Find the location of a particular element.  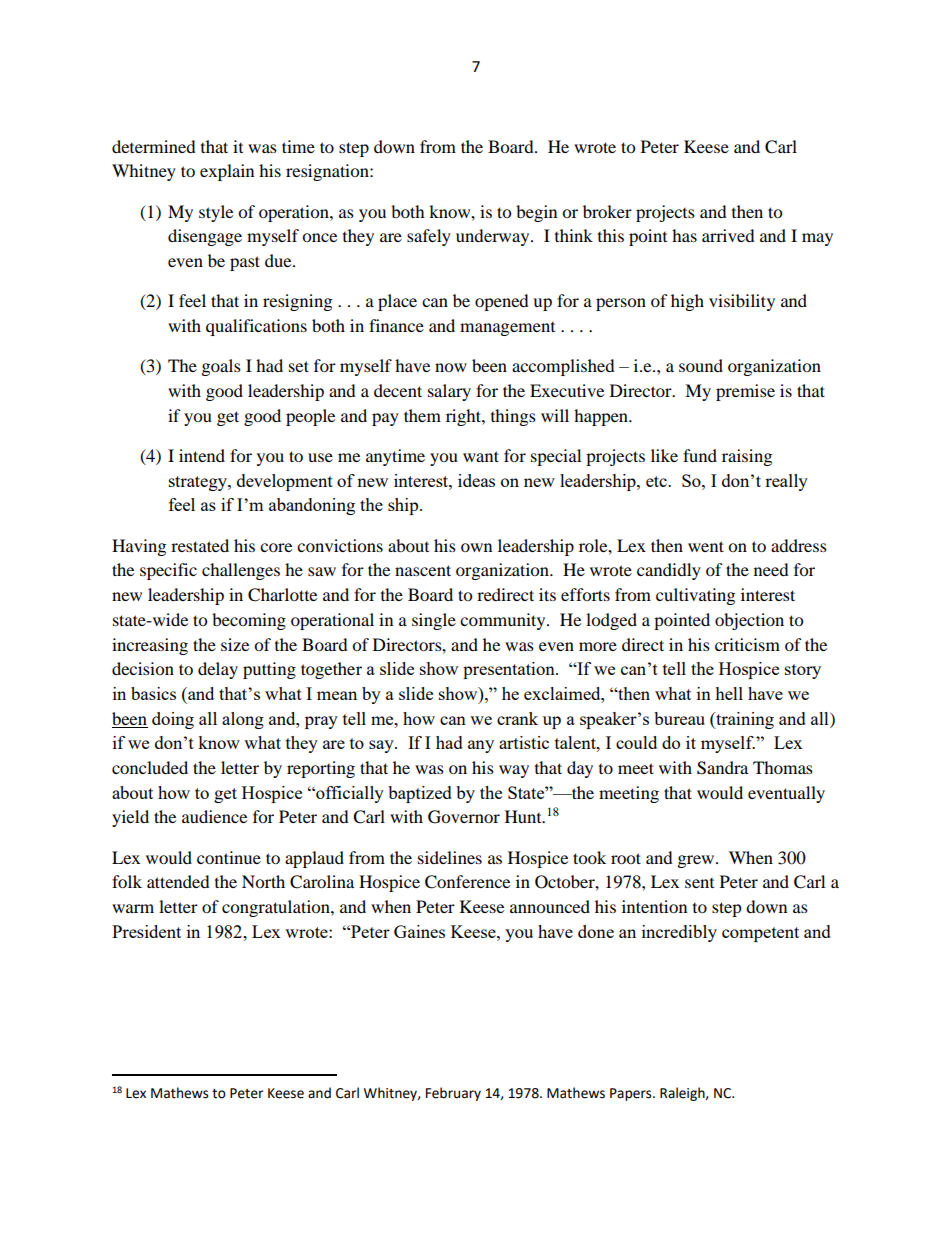

President is located at coordinates (146, 931).
